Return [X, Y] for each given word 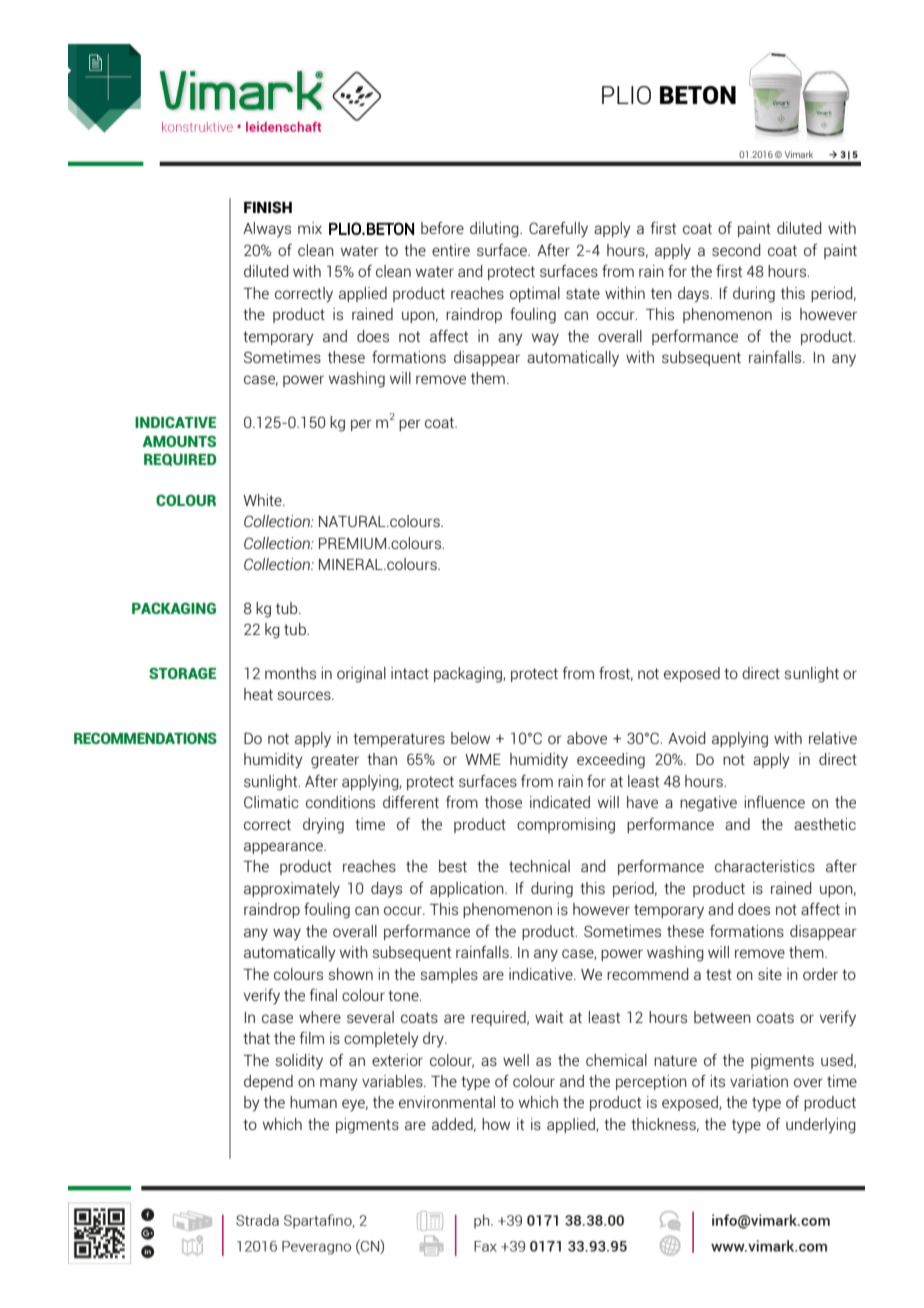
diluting [495, 230]
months [290, 673]
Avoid [686, 738]
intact [410, 673]
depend [268, 1082]
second [736, 250]
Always [267, 230]
